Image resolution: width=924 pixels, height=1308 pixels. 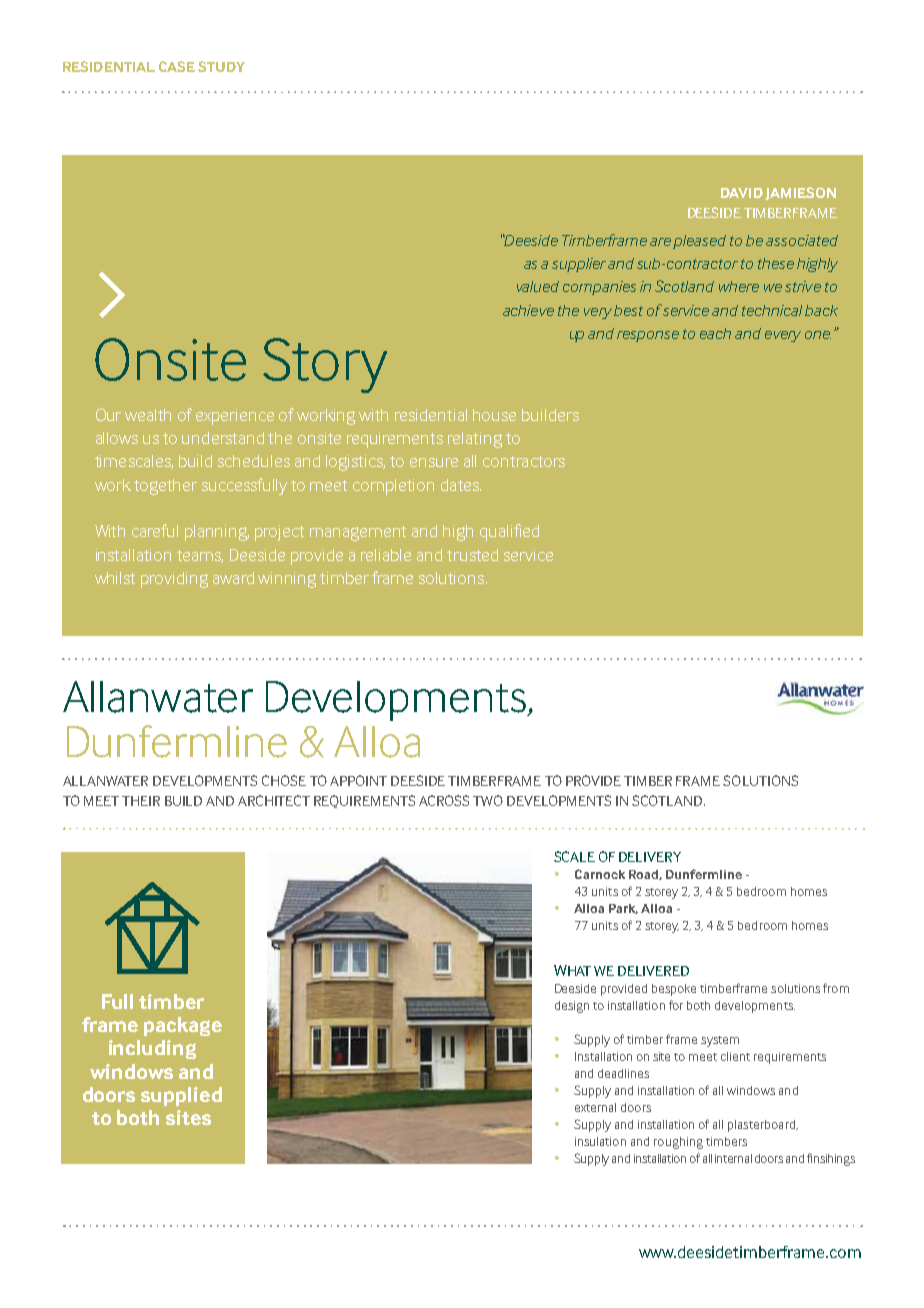 I want to click on supplied, so click(x=181, y=1096).
